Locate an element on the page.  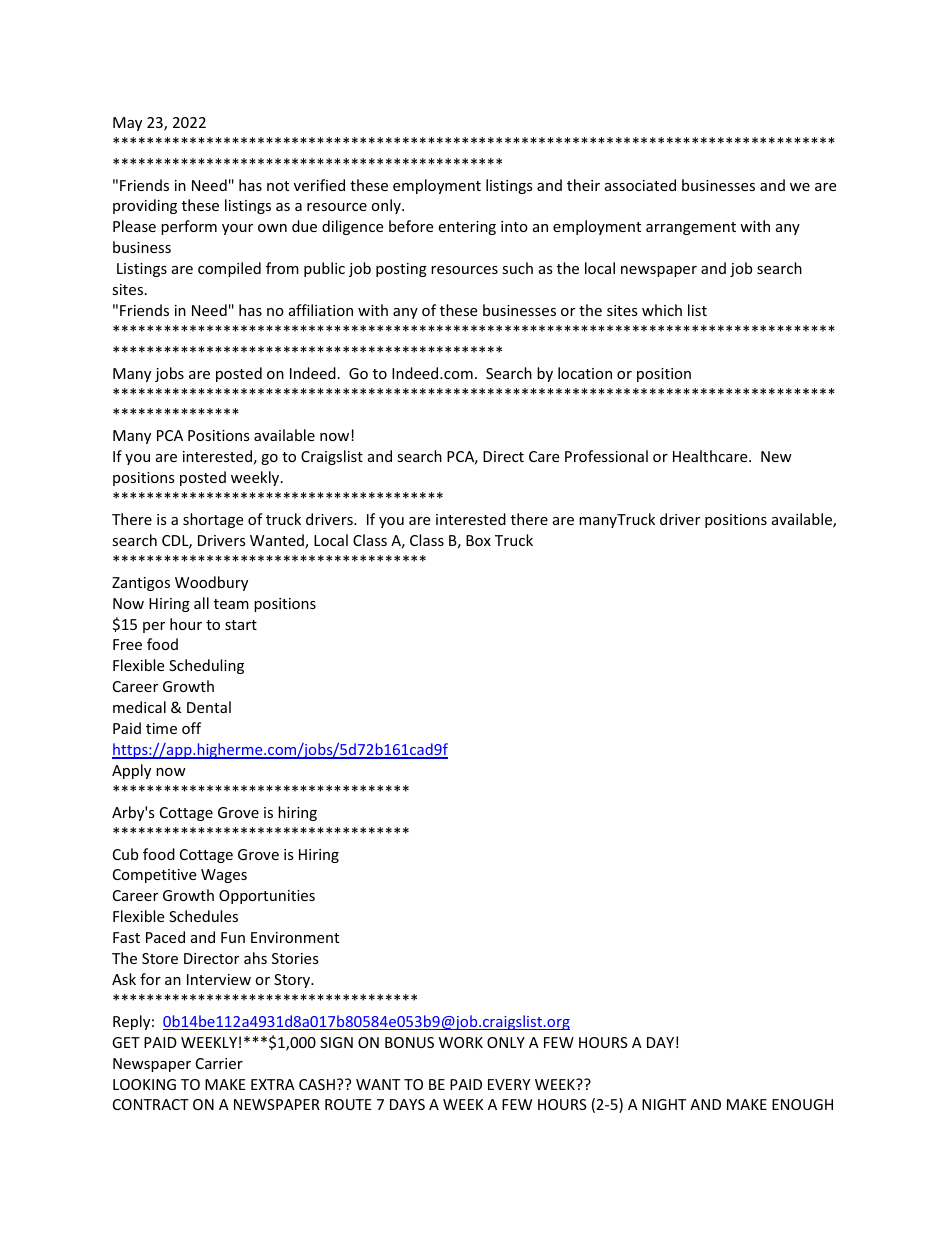
associated is located at coordinates (640, 185).
